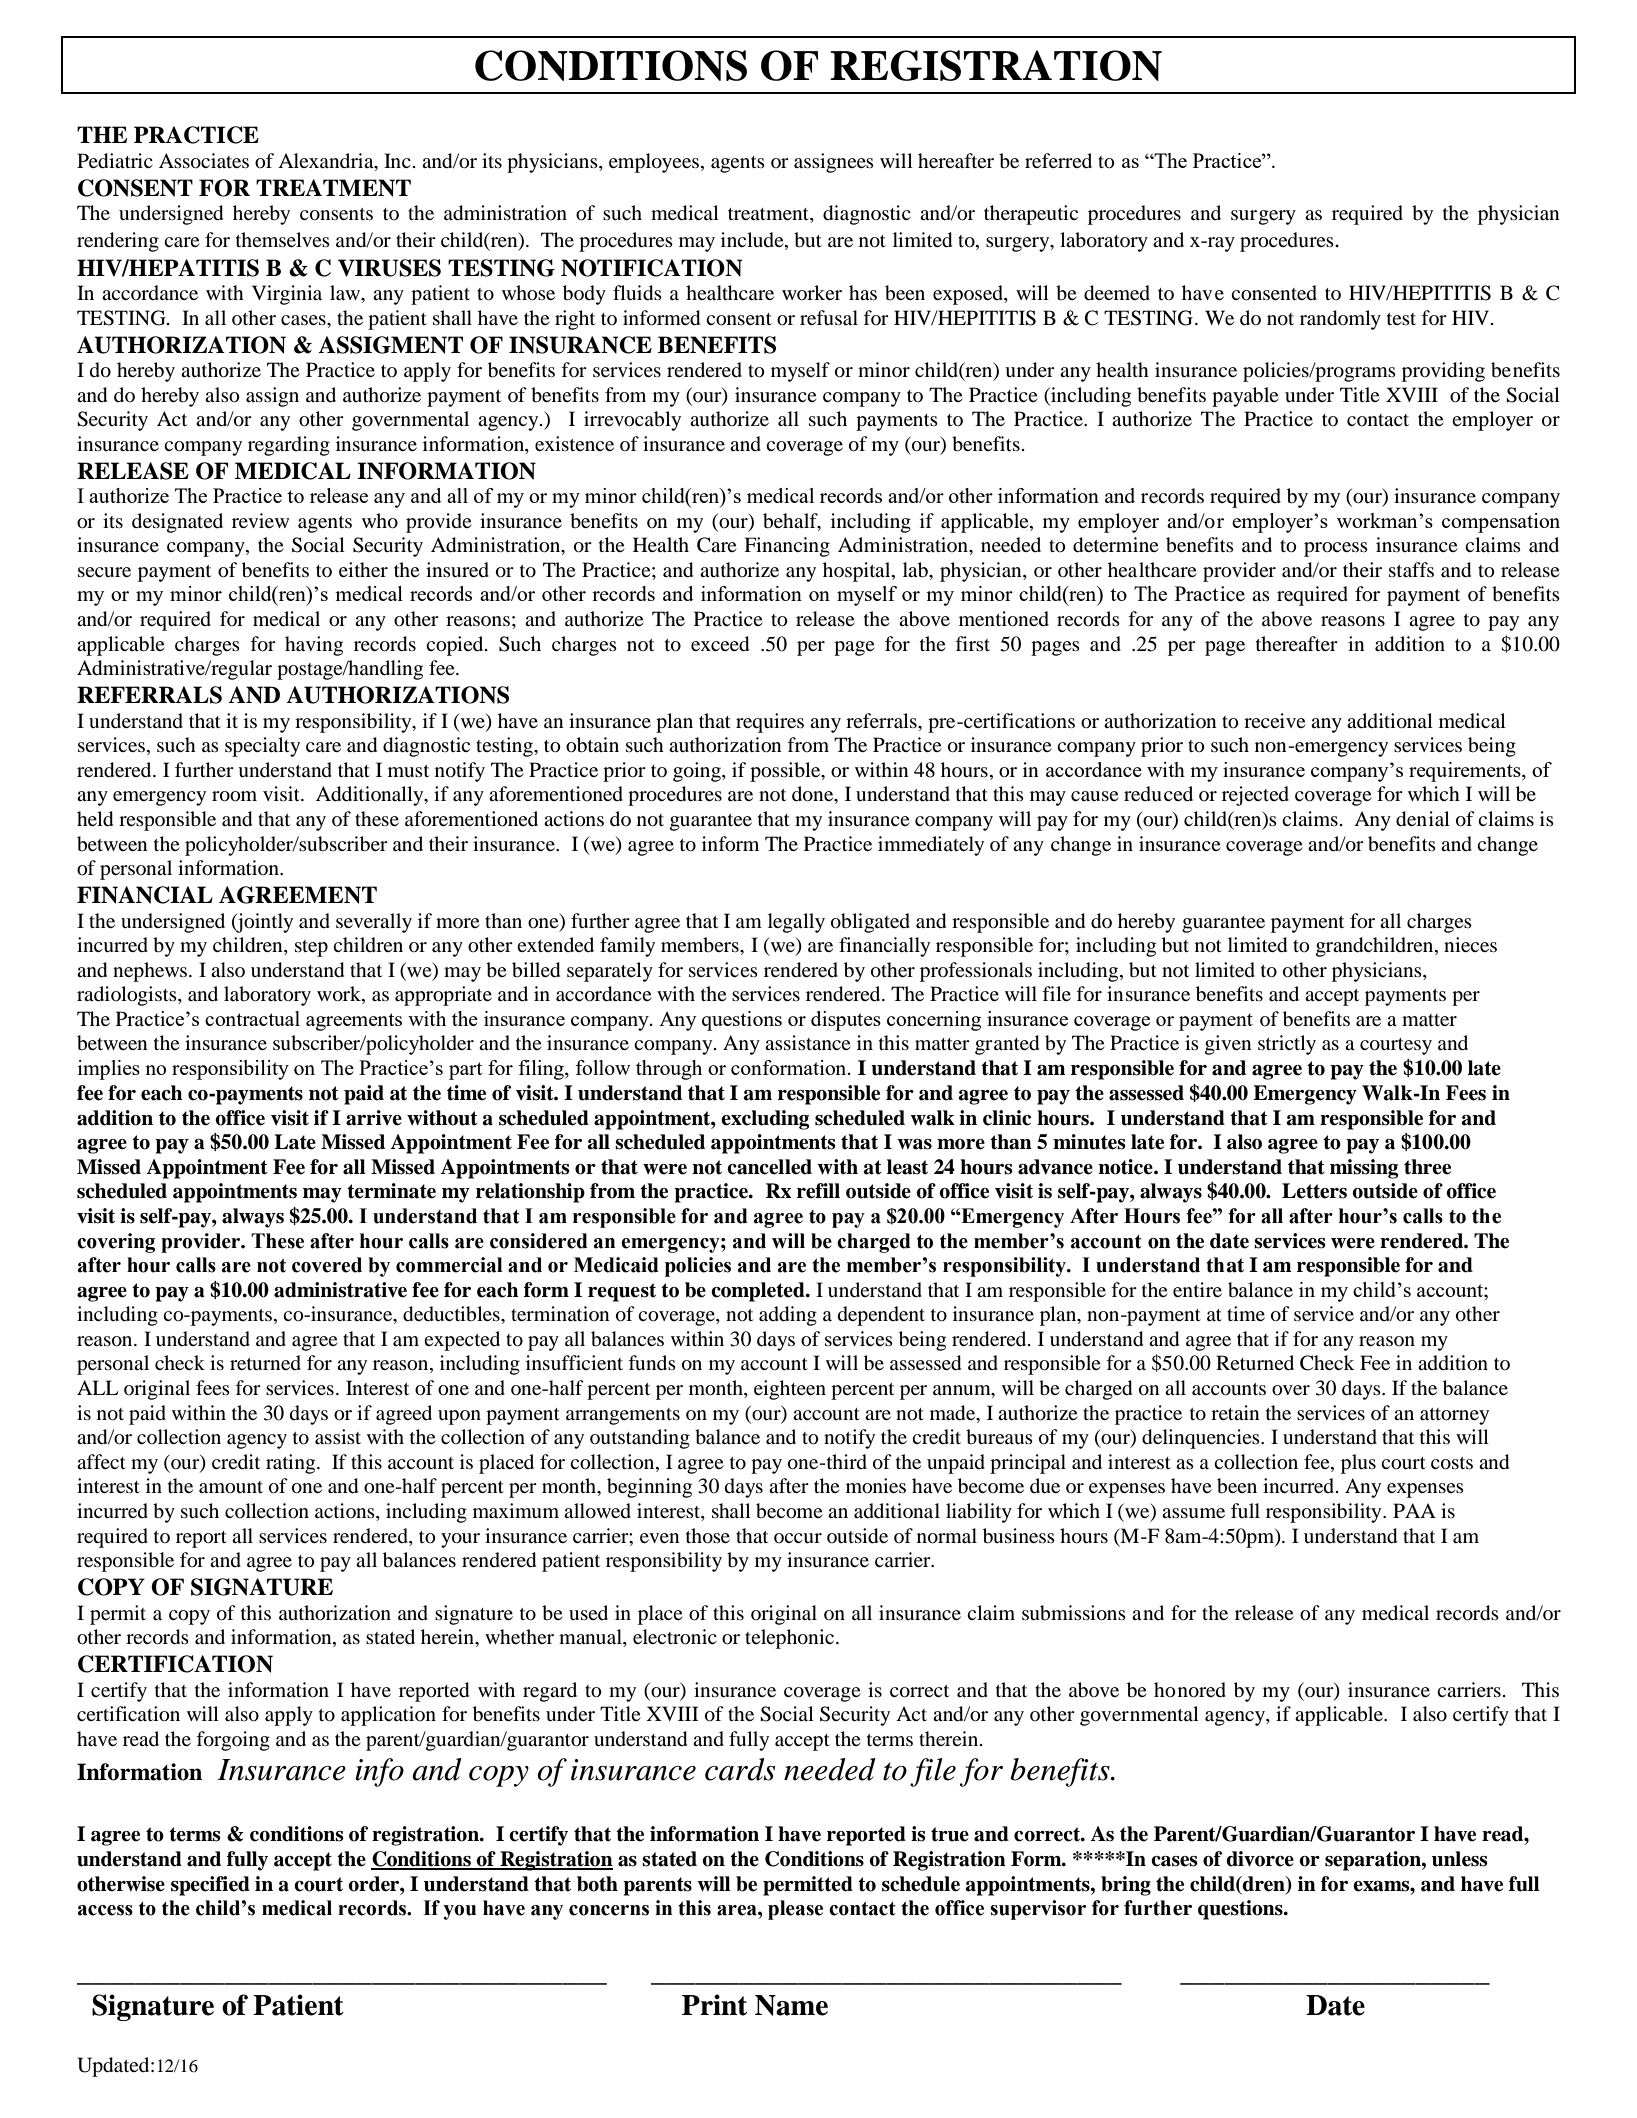  What do you see at coordinates (210, 1886) in the screenshot?
I see `specified` at bounding box center [210, 1886].
